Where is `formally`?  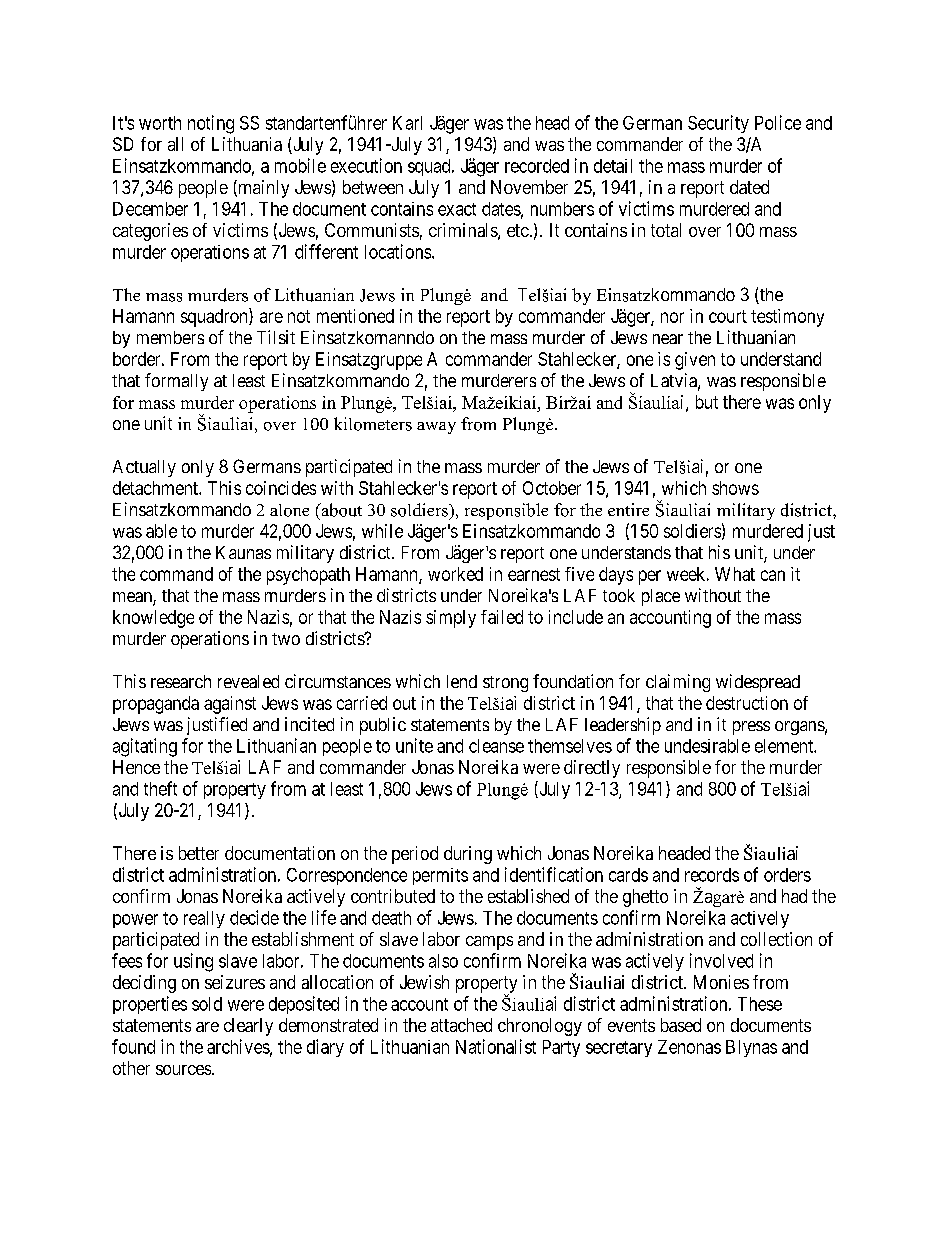
formally is located at coordinates (176, 382).
